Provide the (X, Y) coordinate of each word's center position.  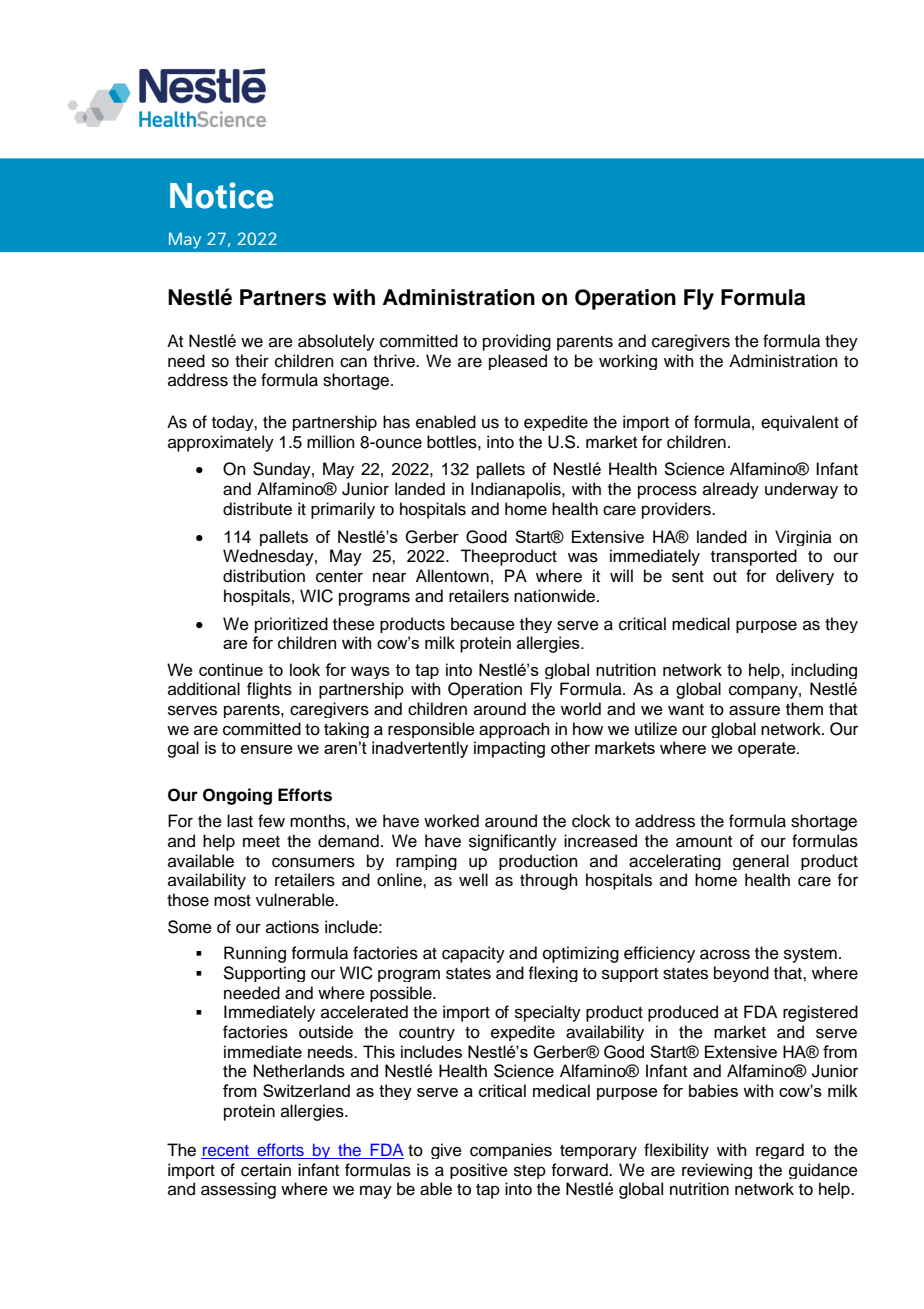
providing (517, 342)
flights (269, 690)
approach (514, 730)
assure (754, 710)
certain (266, 1170)
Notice (221, 195)
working (628, 362)
